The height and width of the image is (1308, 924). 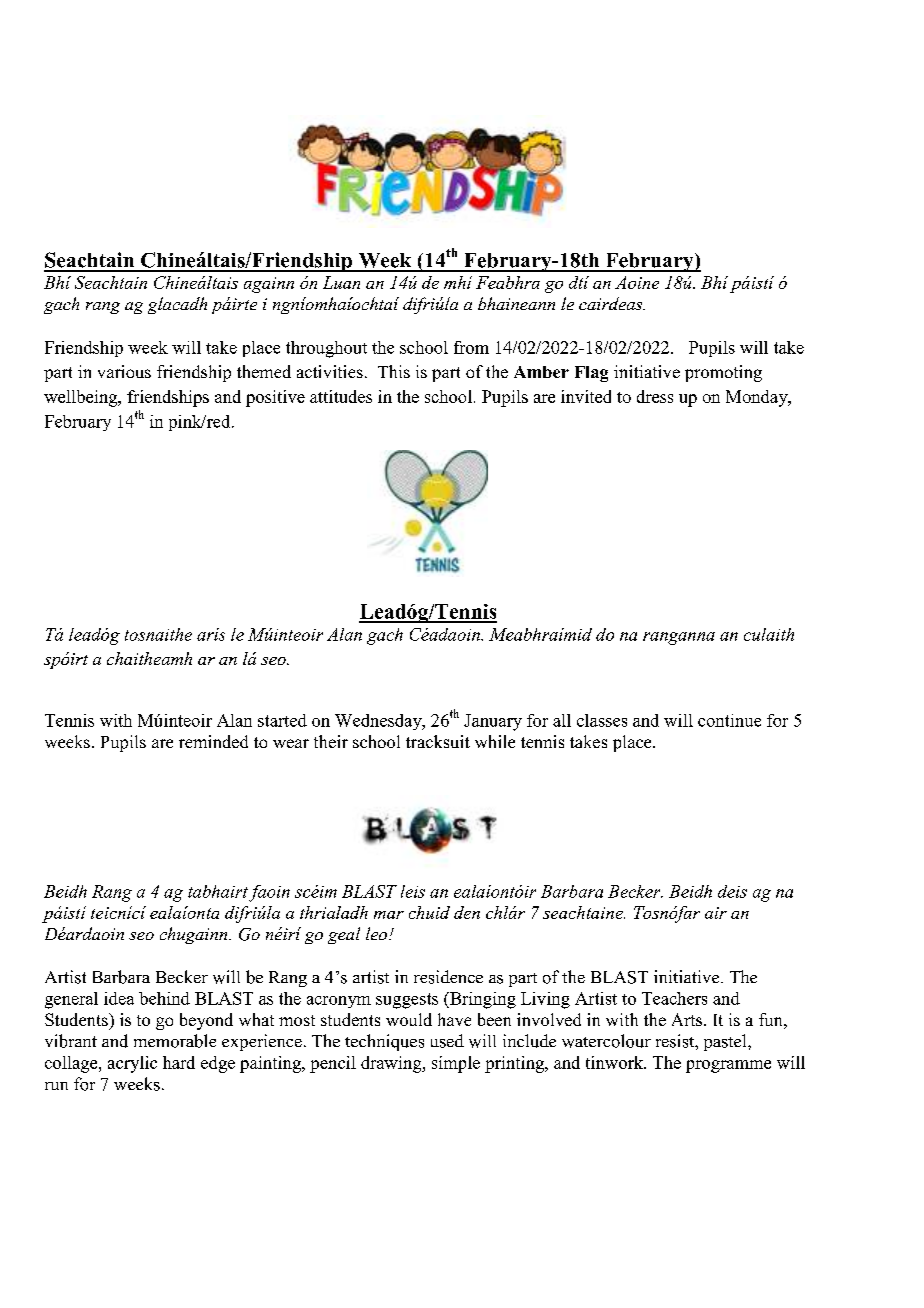 I want to click on dress, so click(x=655, y=396).
